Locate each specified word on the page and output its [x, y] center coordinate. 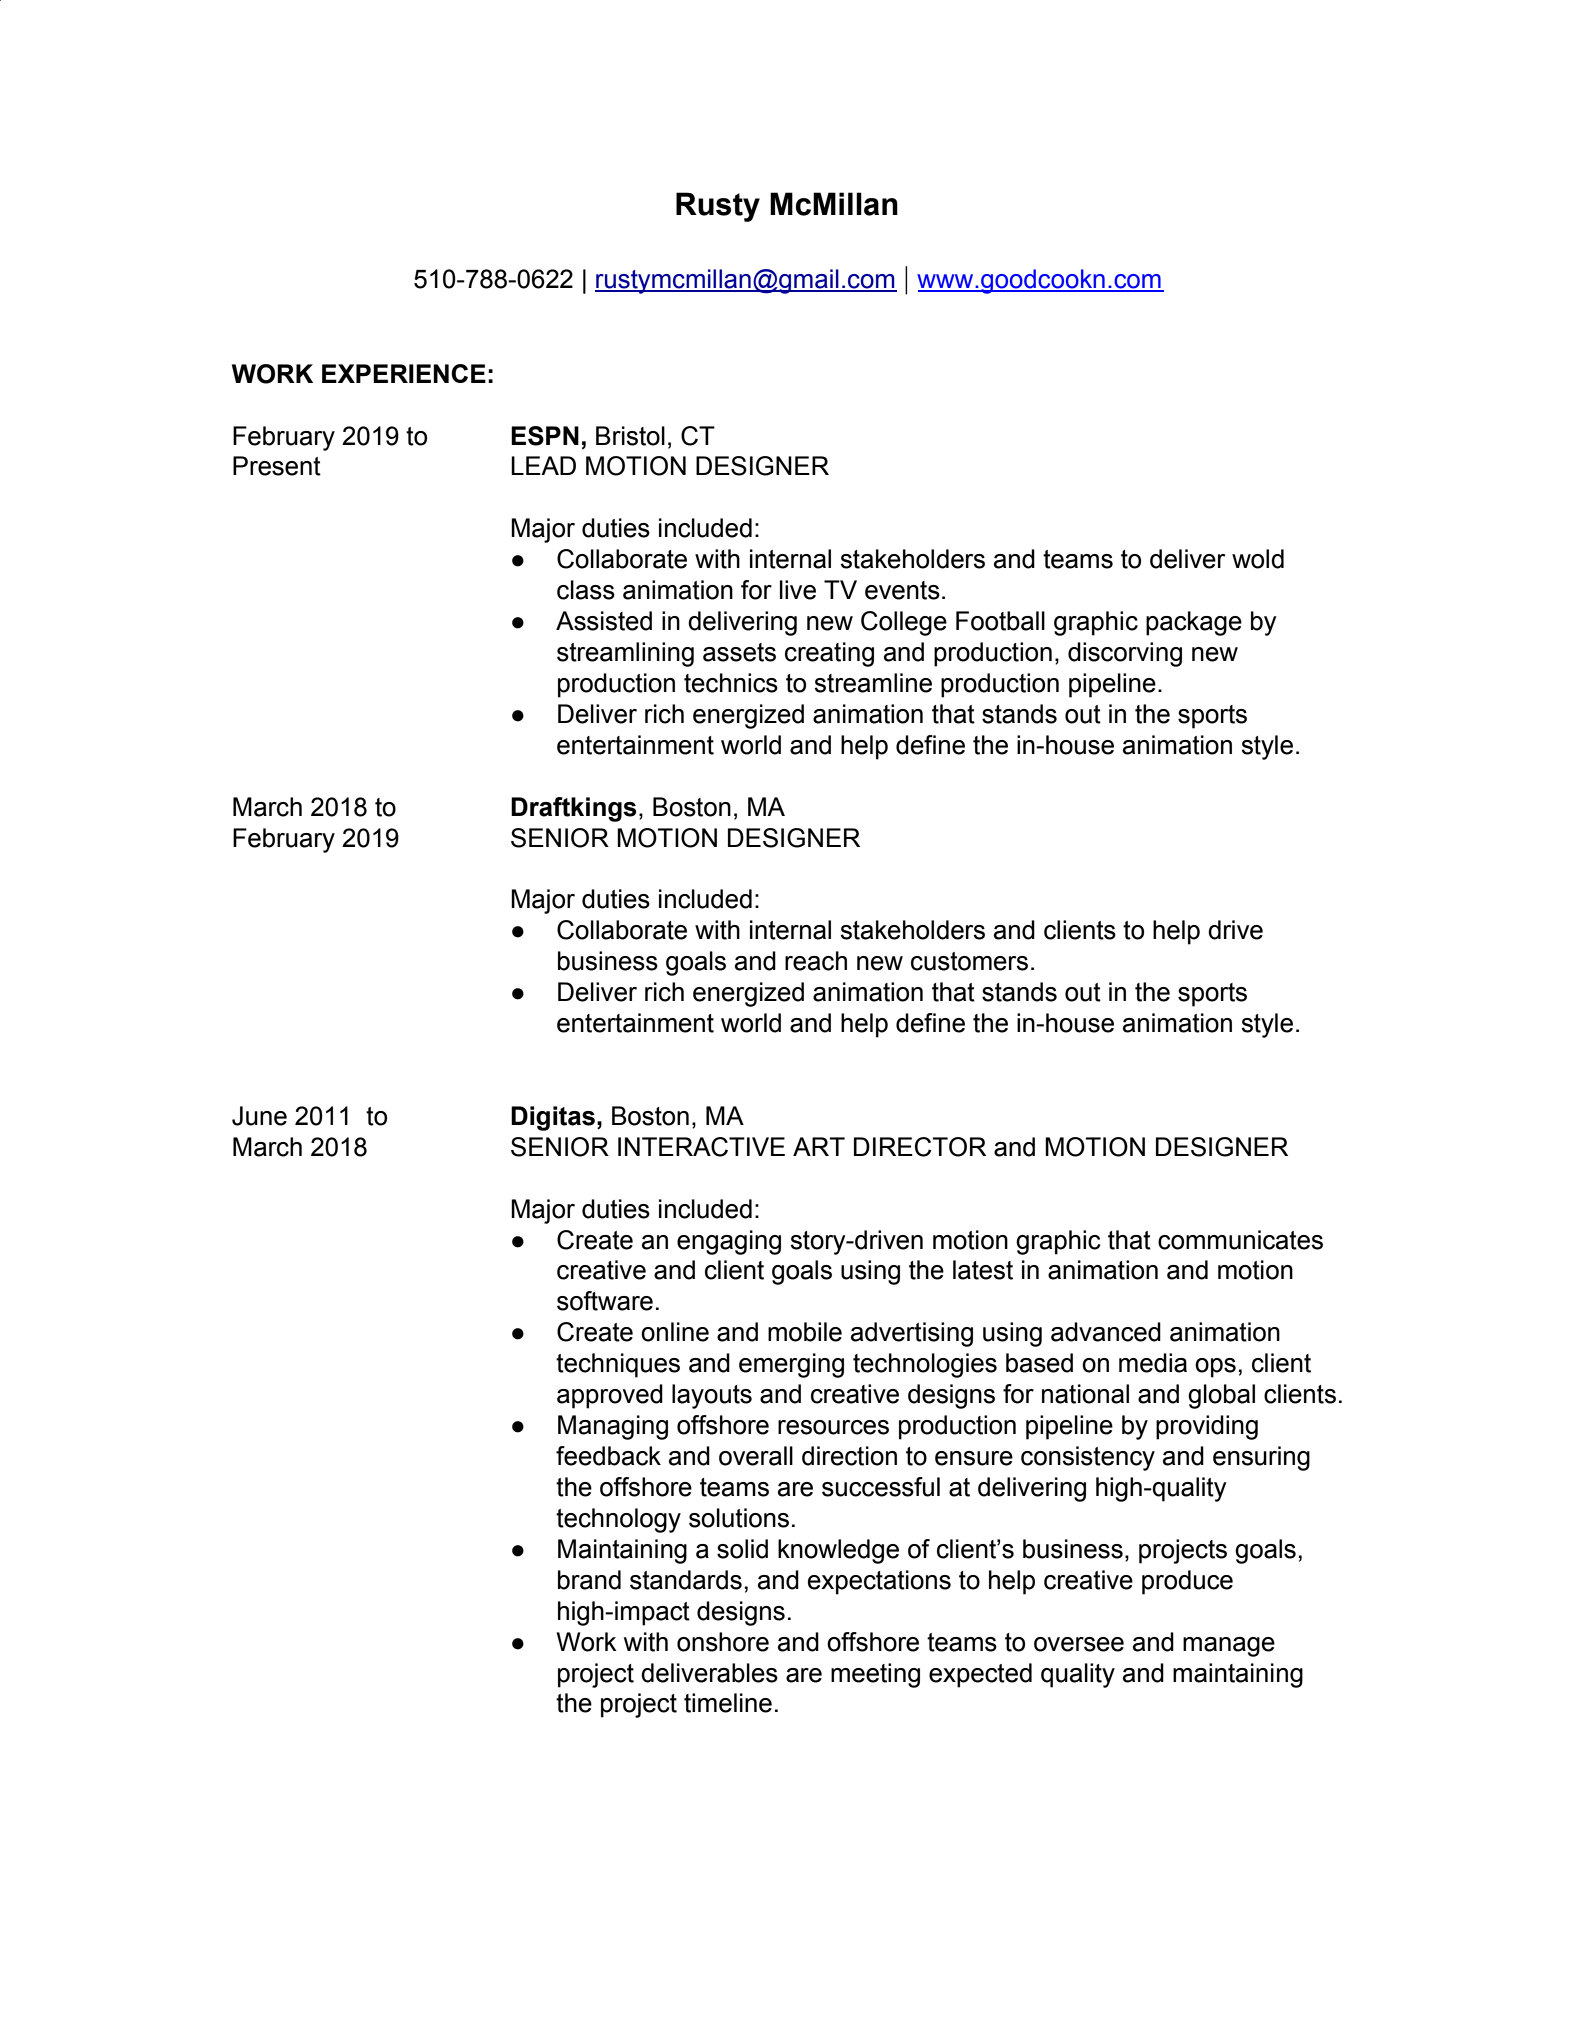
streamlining [625, 654]
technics [731, 683]
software [605, 1301]
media [1153, 1363]
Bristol [630, 436]
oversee [1079, 1644]
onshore [723, 1642]
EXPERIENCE [404, 373]
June [259, 1116]
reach [816, 961]
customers [969, 961]
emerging [791, 1365]
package [1194, 623]
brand [589, 1580]
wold [1258, 559]
